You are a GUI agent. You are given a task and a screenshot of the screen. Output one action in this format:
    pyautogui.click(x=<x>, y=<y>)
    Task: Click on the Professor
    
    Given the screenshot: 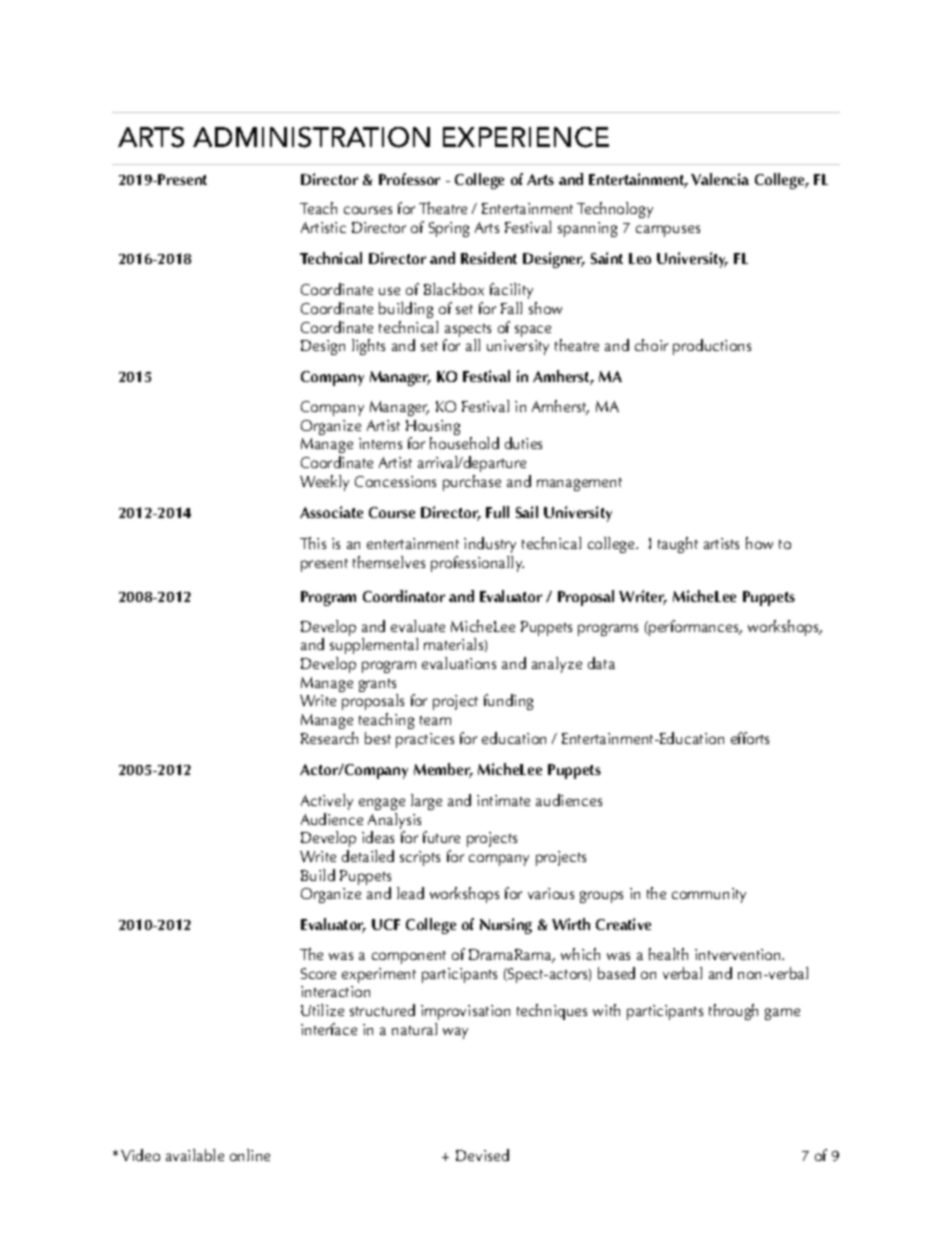 What is the action you would take?
    pyautogui.click(x=409, y=179)
